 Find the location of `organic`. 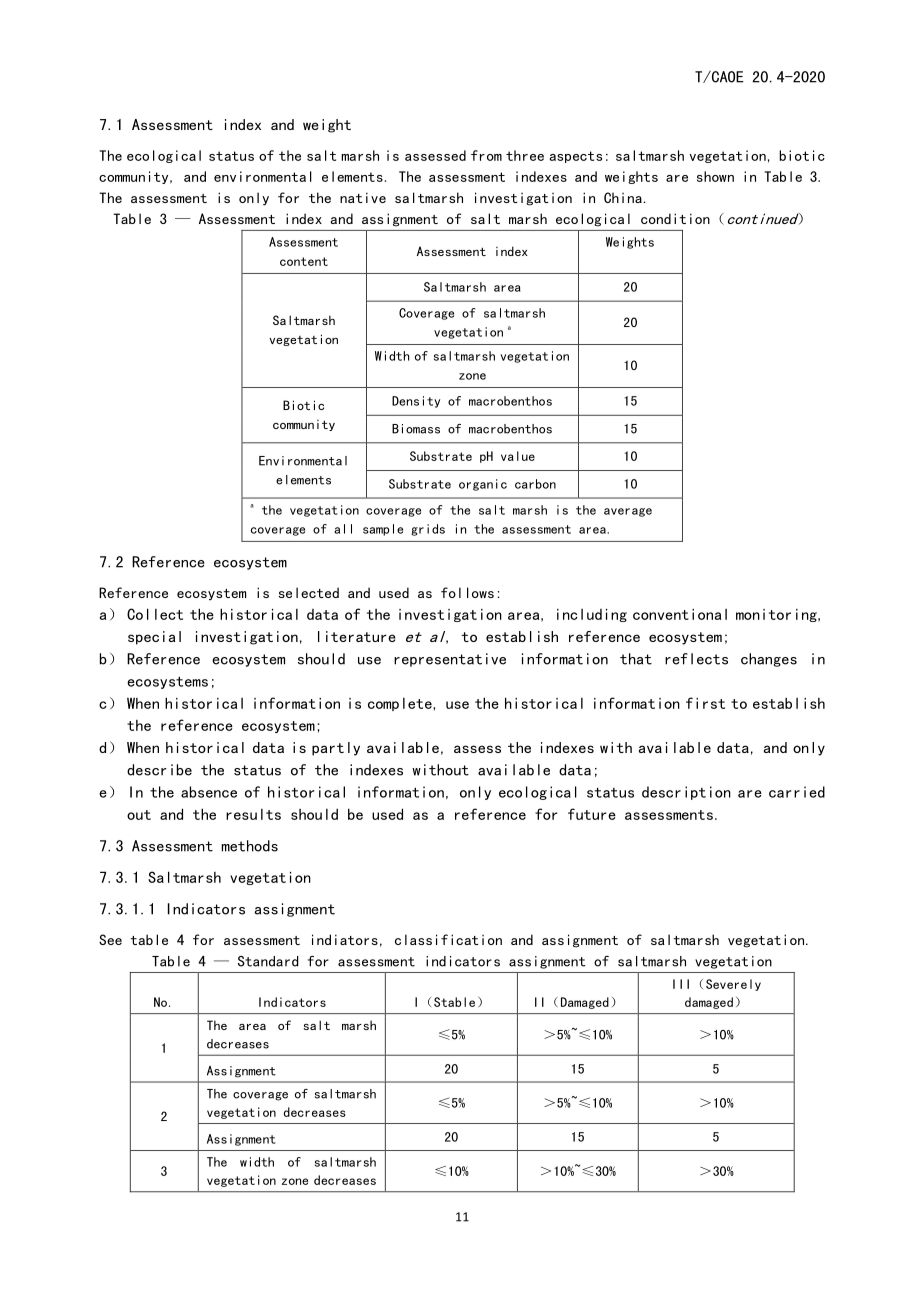

organic is located at coordinates (483, 485).
